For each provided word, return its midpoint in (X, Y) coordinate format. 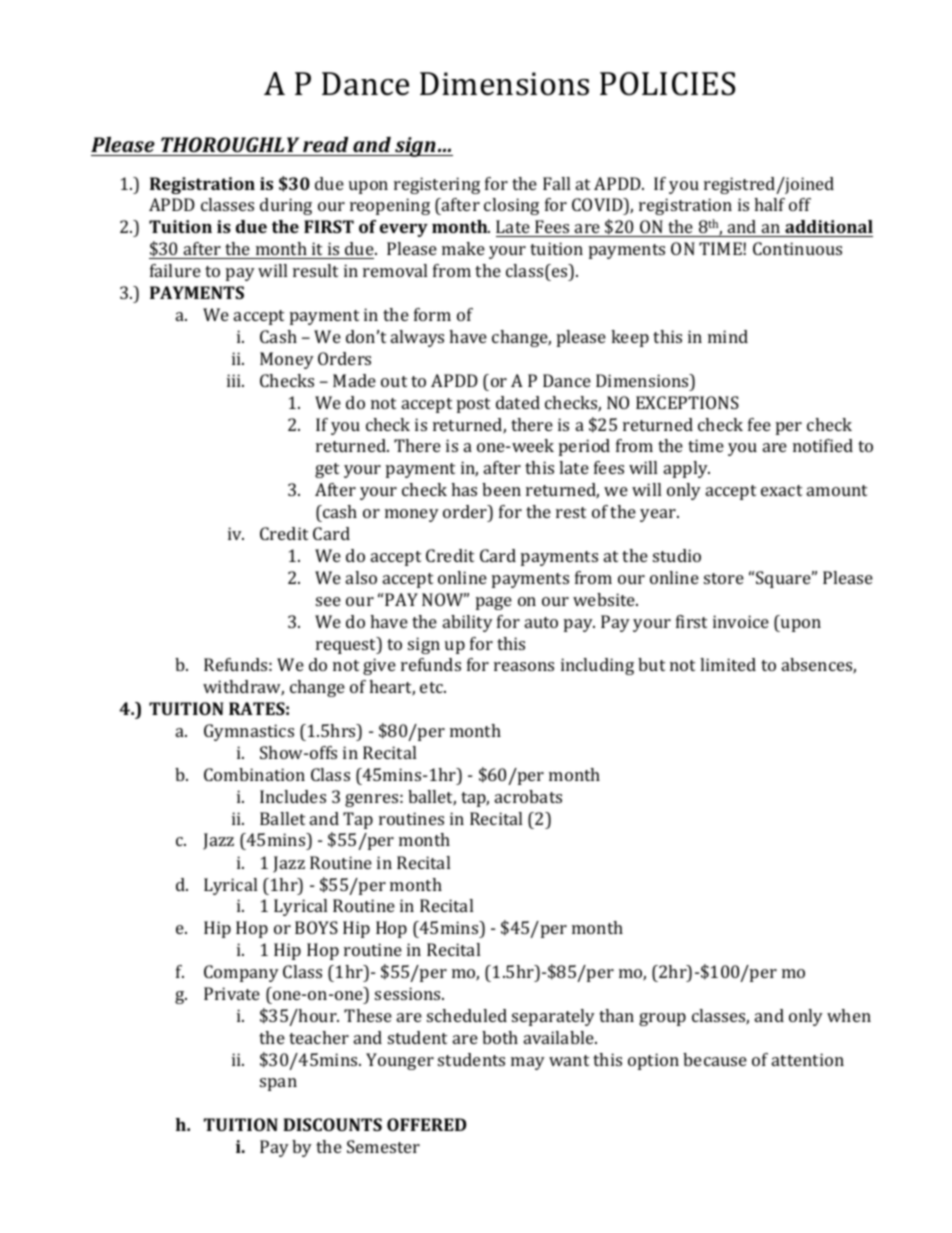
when (849, 1015)
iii (235, 380)
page (494, 603)
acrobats (528, 796)
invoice (741, 621)
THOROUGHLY (230, 144)
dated (518, 402)
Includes (293, 796)
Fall (556, 183)
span (278, 1084)
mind (728, 336)
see (328, 601)
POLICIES (667, 84)
